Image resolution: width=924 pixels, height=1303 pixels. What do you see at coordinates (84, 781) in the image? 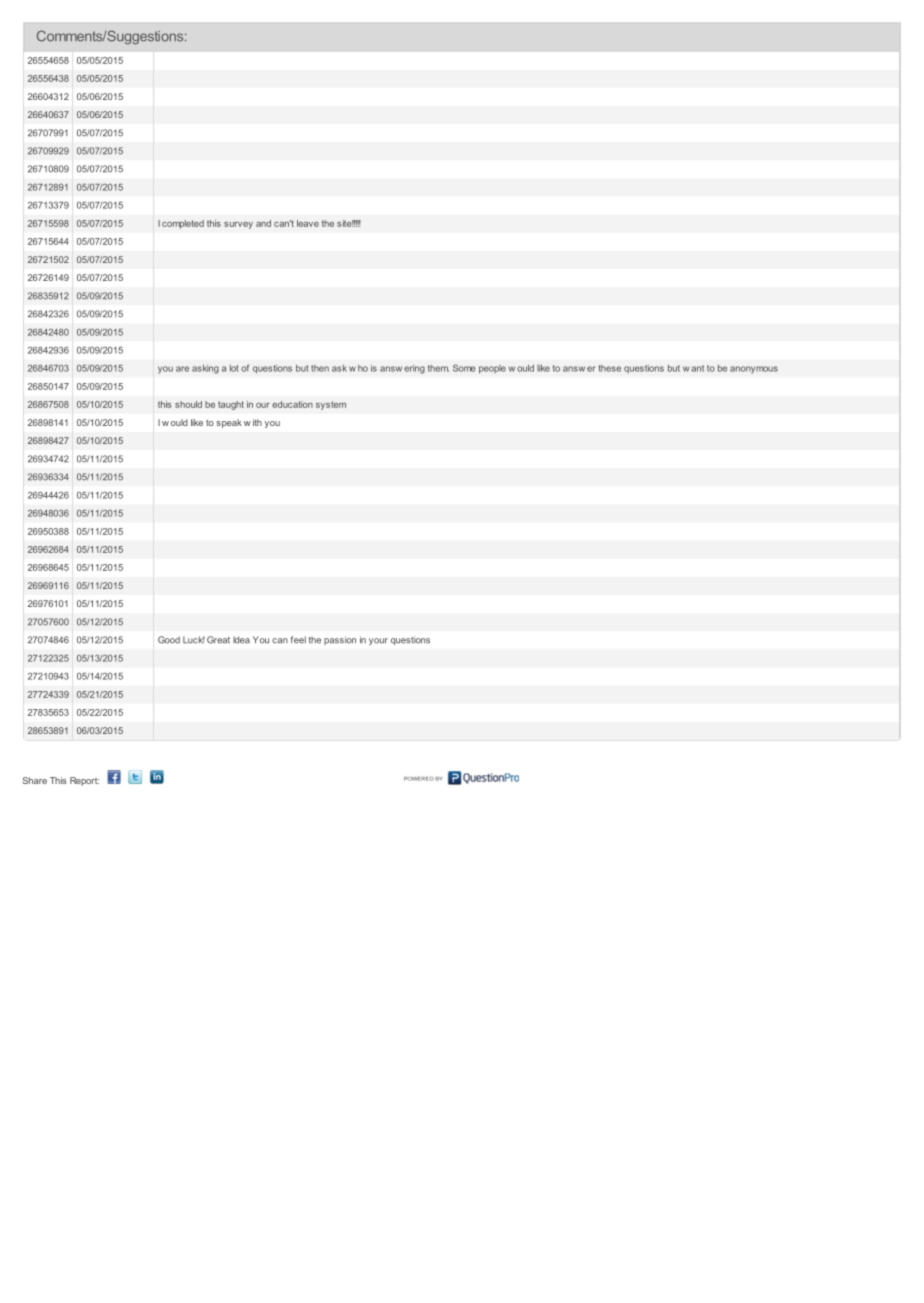
I see `Report` at bounding box center [84, 781].
